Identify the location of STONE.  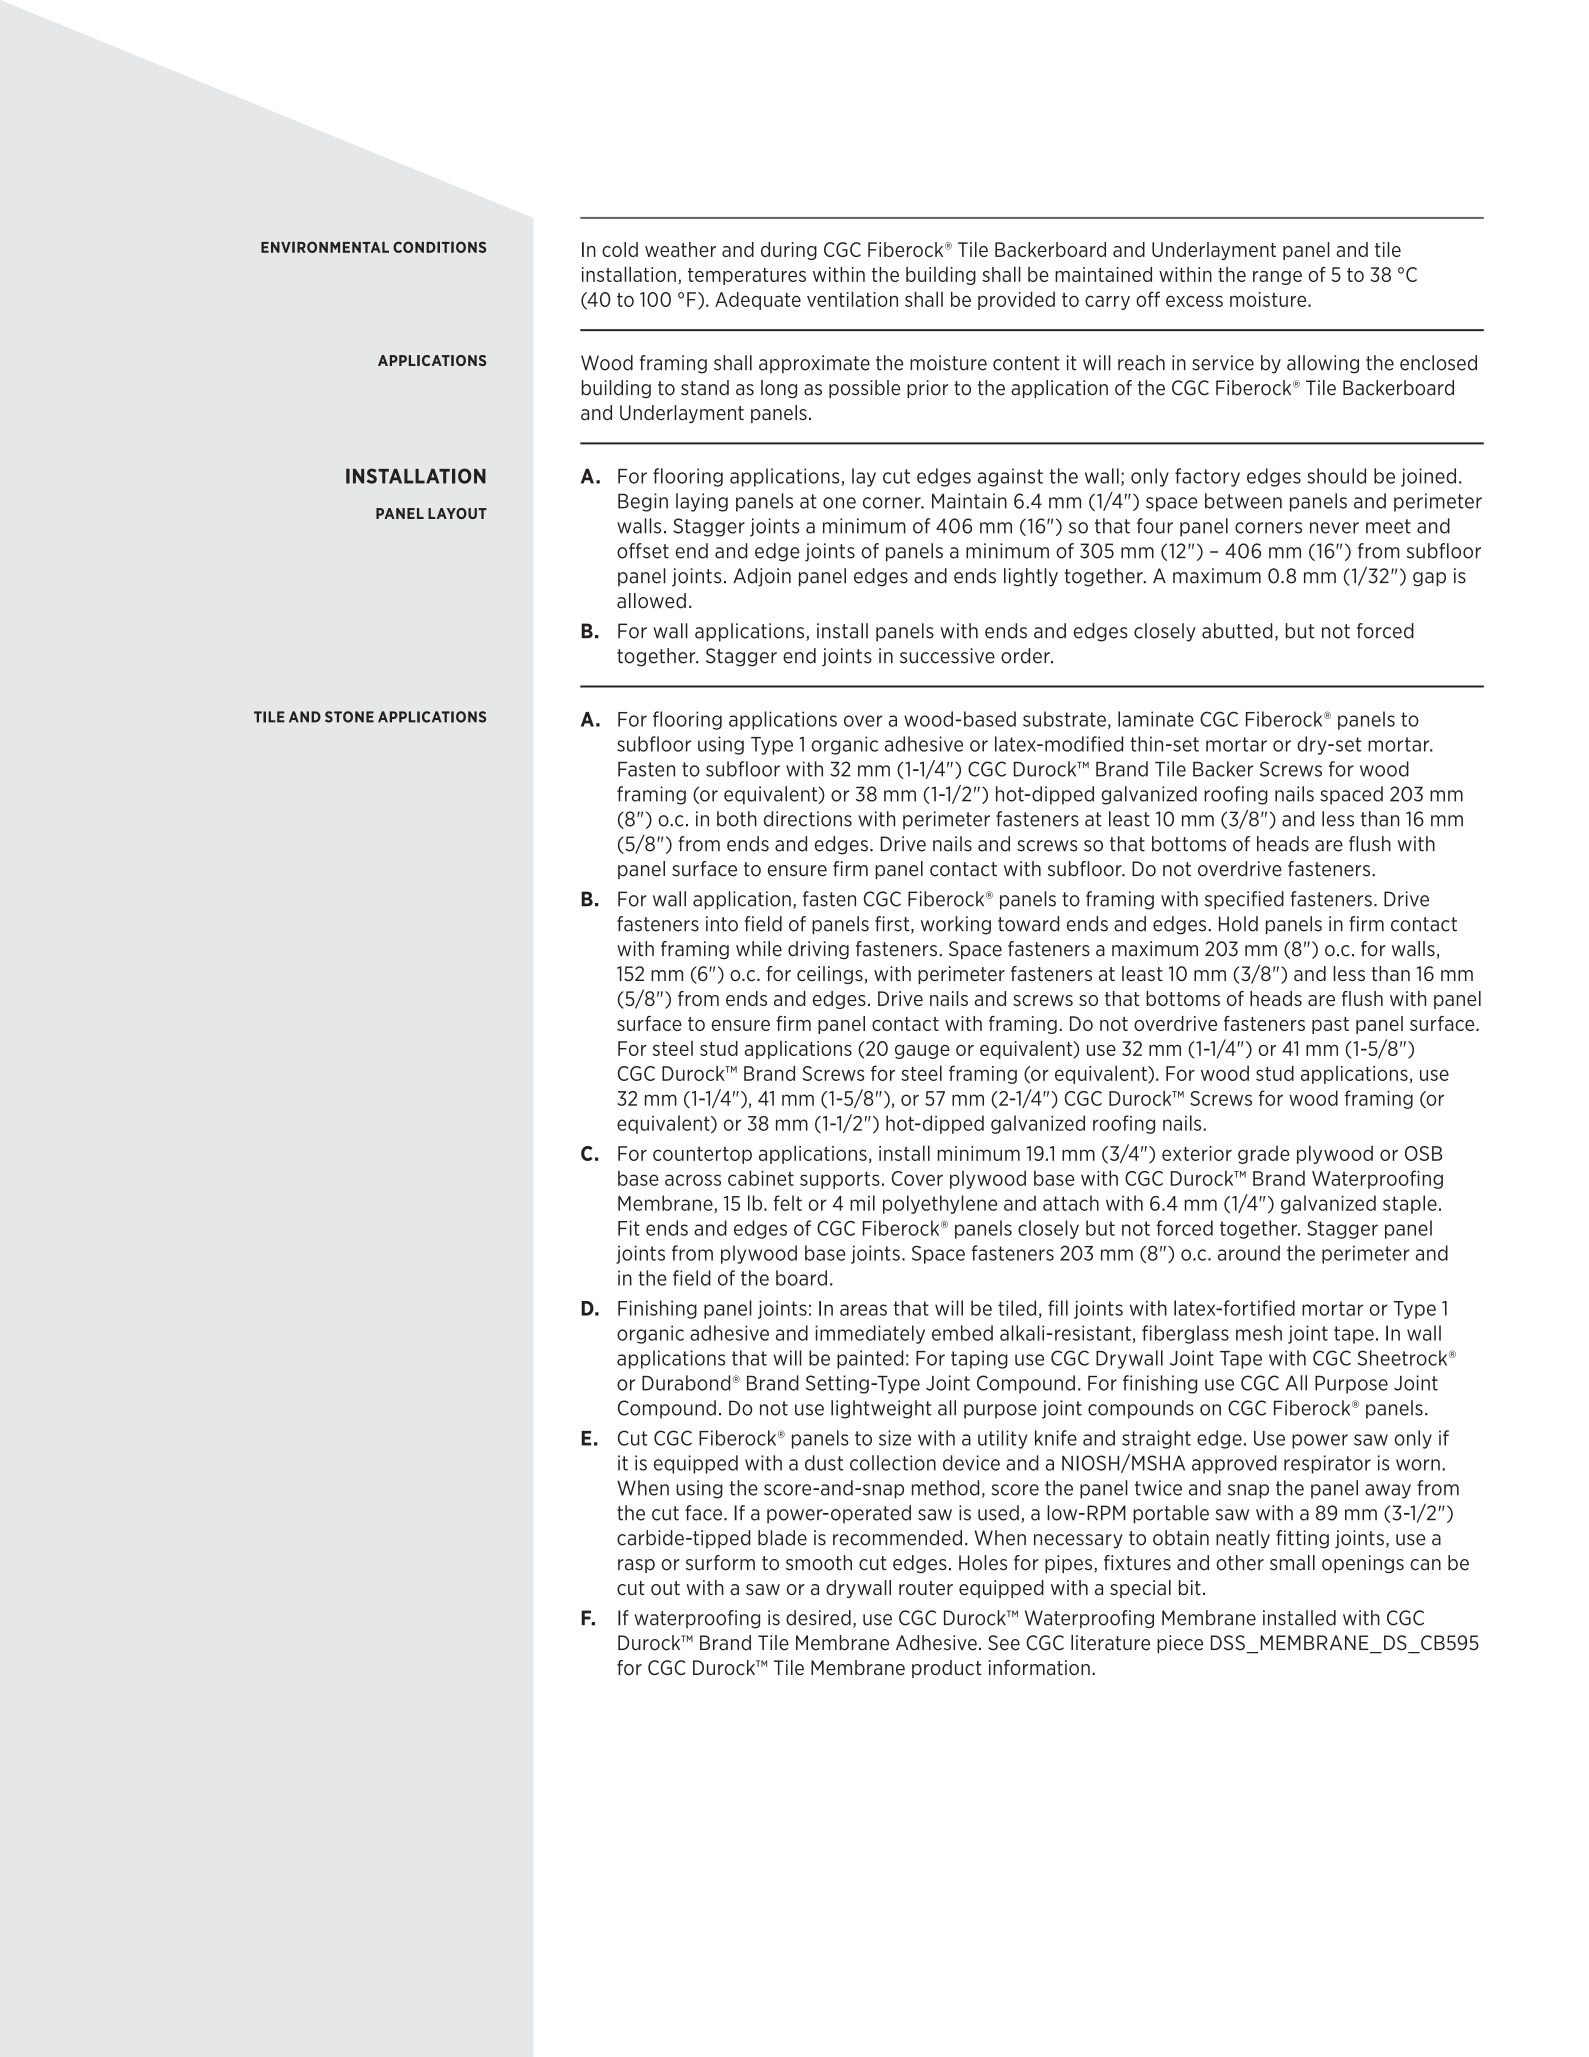
(349, 717).
